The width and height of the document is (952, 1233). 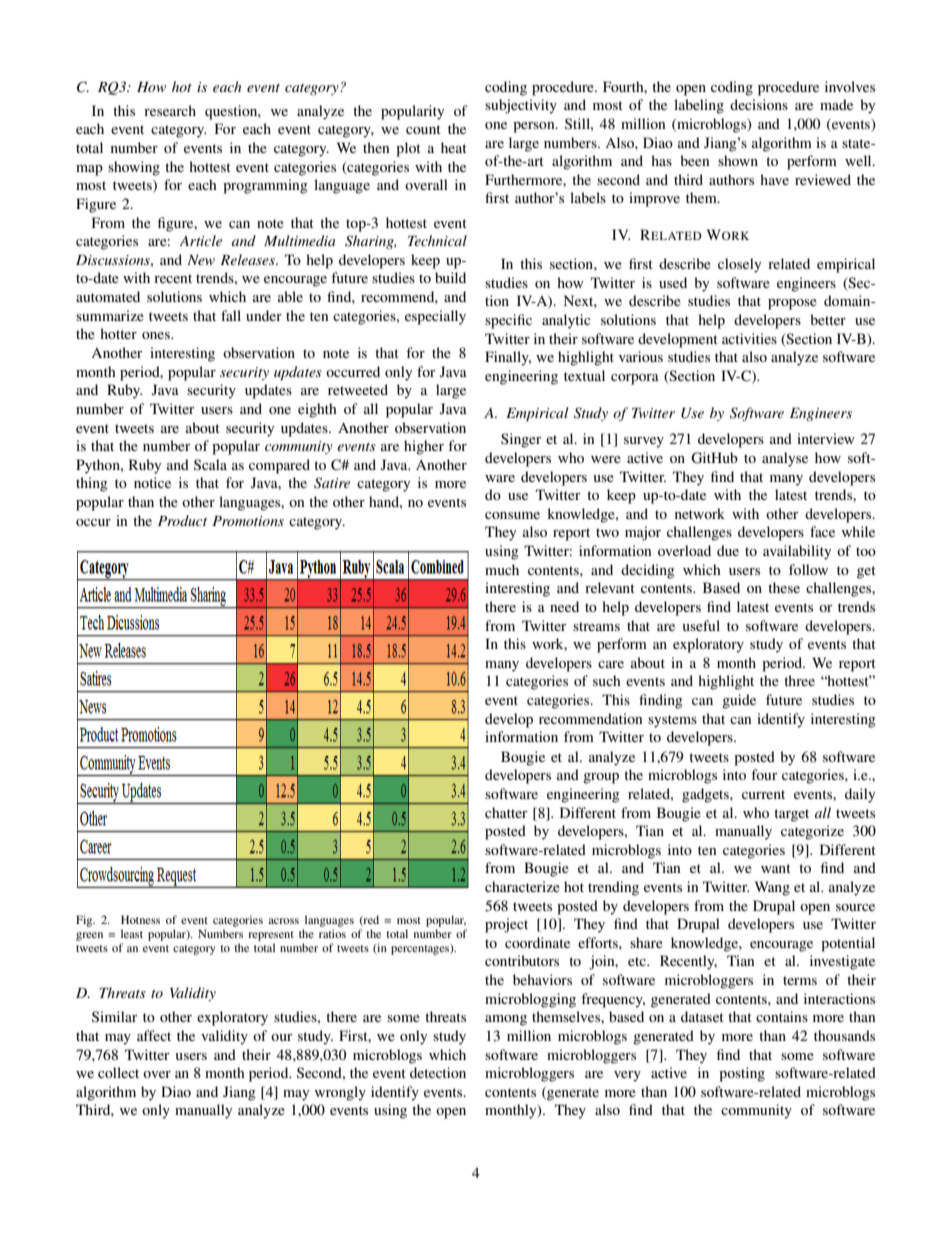 What do you see at coordinates (607, 680) in the document?
I see `such` at bounding box center [607, 680].
